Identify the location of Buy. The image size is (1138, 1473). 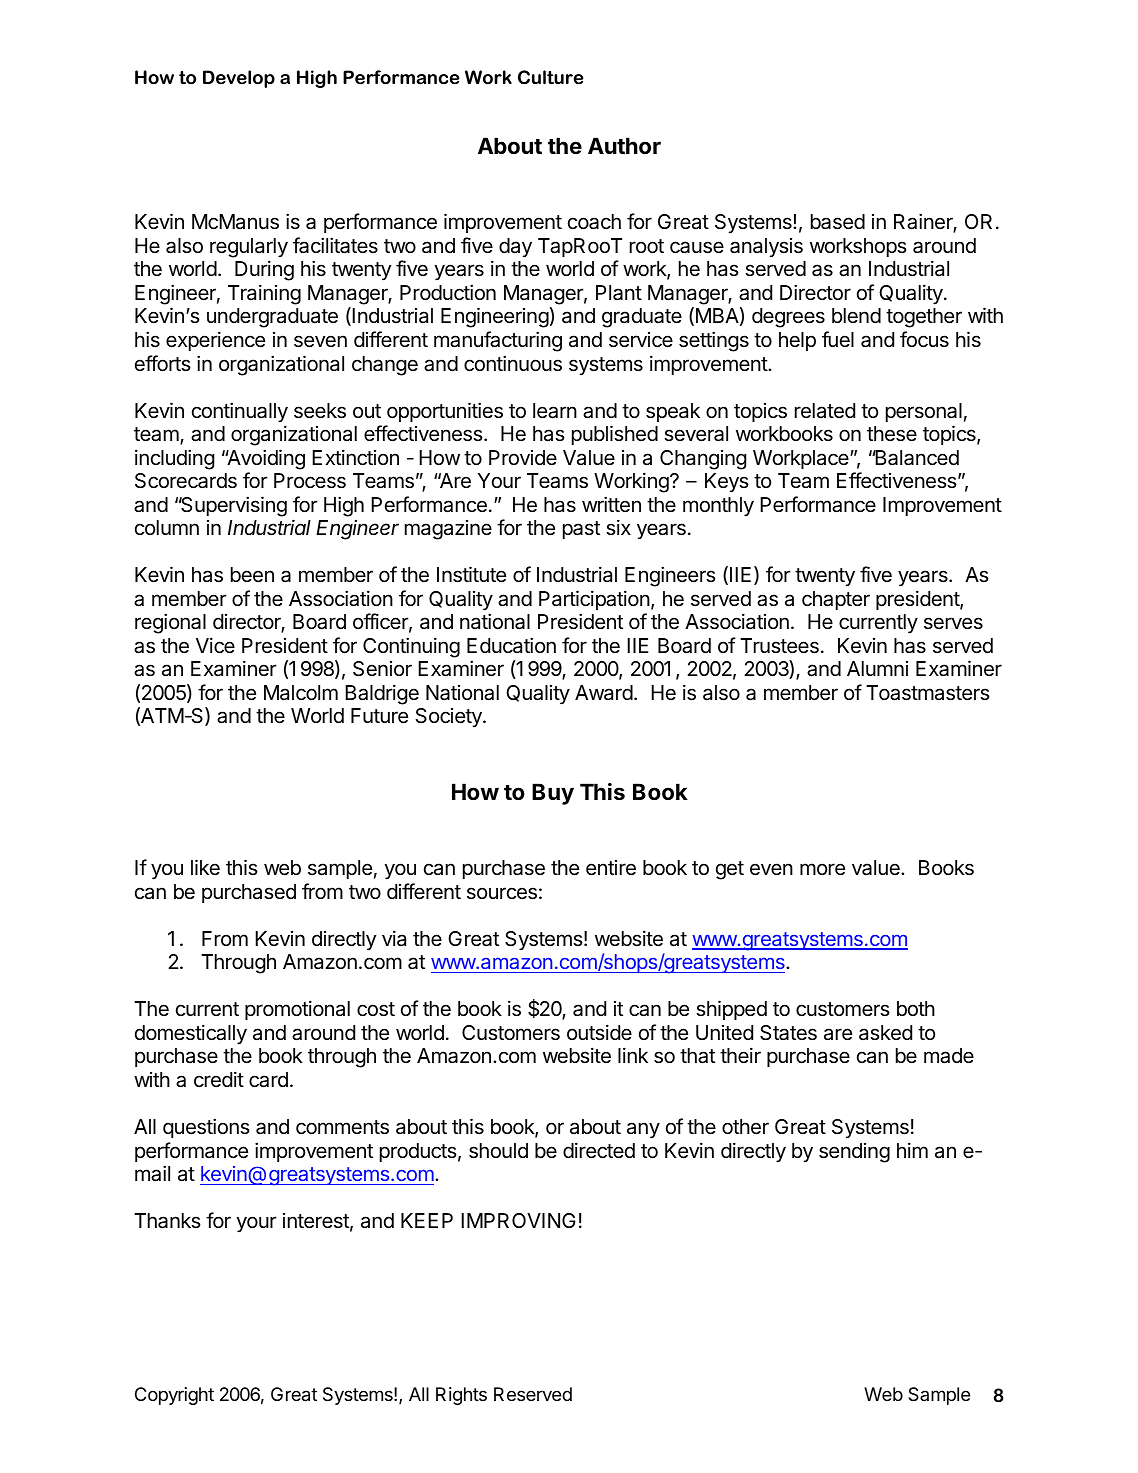
(553, 794).
